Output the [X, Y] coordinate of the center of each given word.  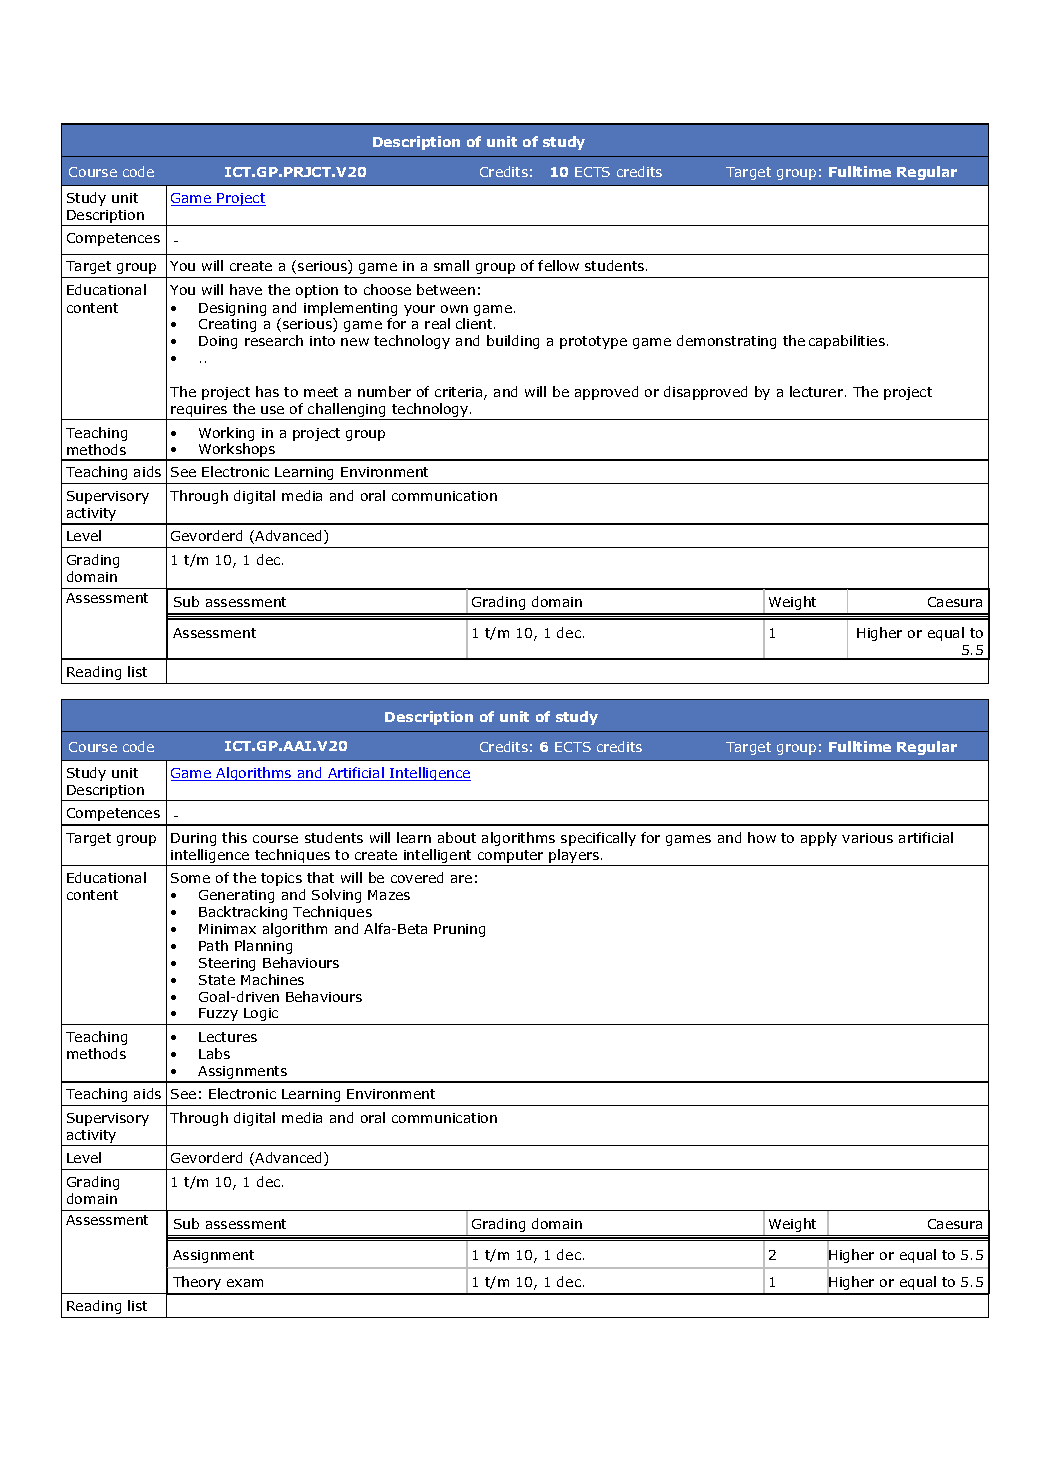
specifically [598, 839]
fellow [558, 265]
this [234, 837]
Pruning [459, 930]
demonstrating [726, 342]
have [246, 289]
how [762, 837]
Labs [214, 1053]
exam [245, 1283]
